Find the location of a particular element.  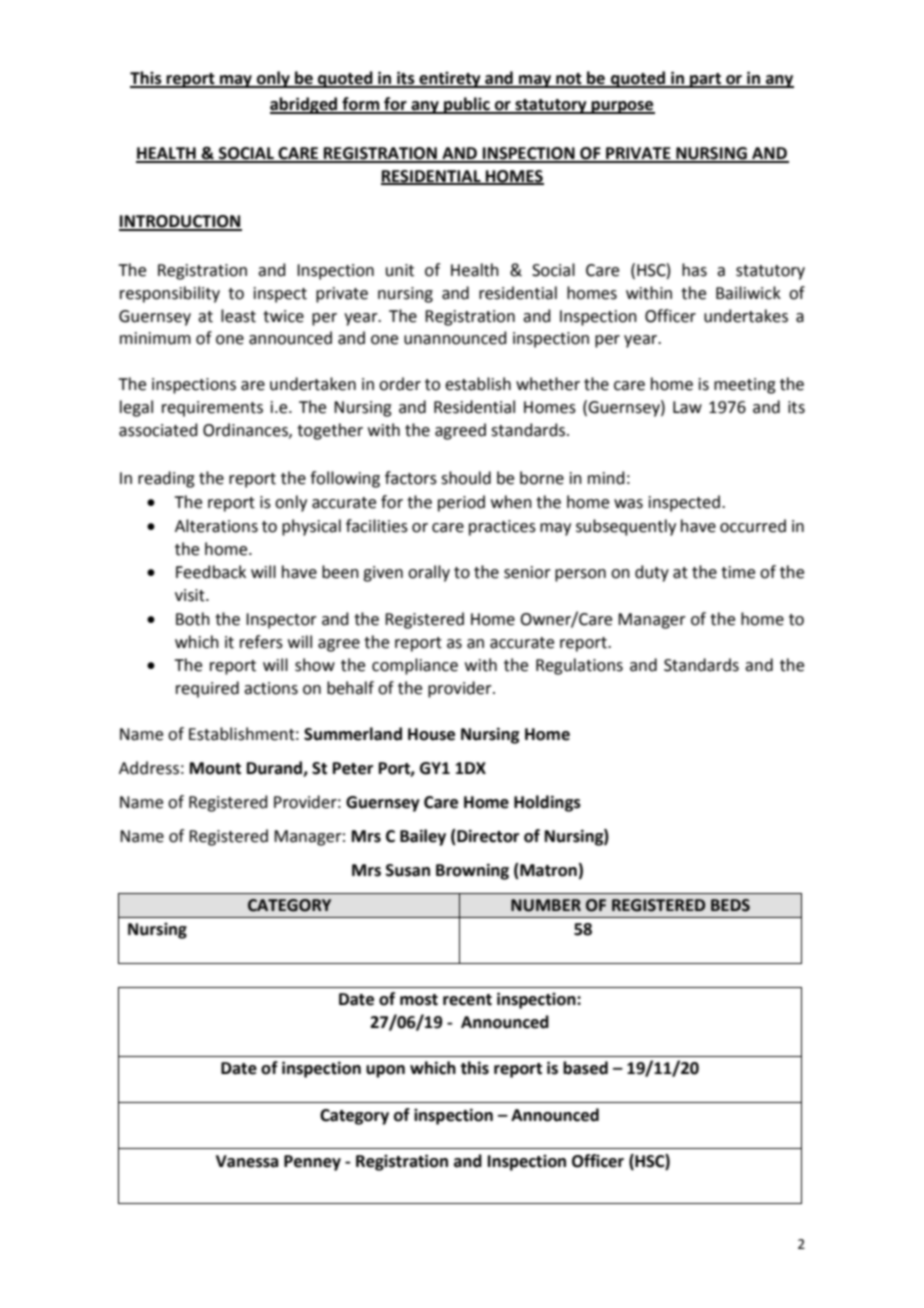

orally is located at coordinates (429, 573).
